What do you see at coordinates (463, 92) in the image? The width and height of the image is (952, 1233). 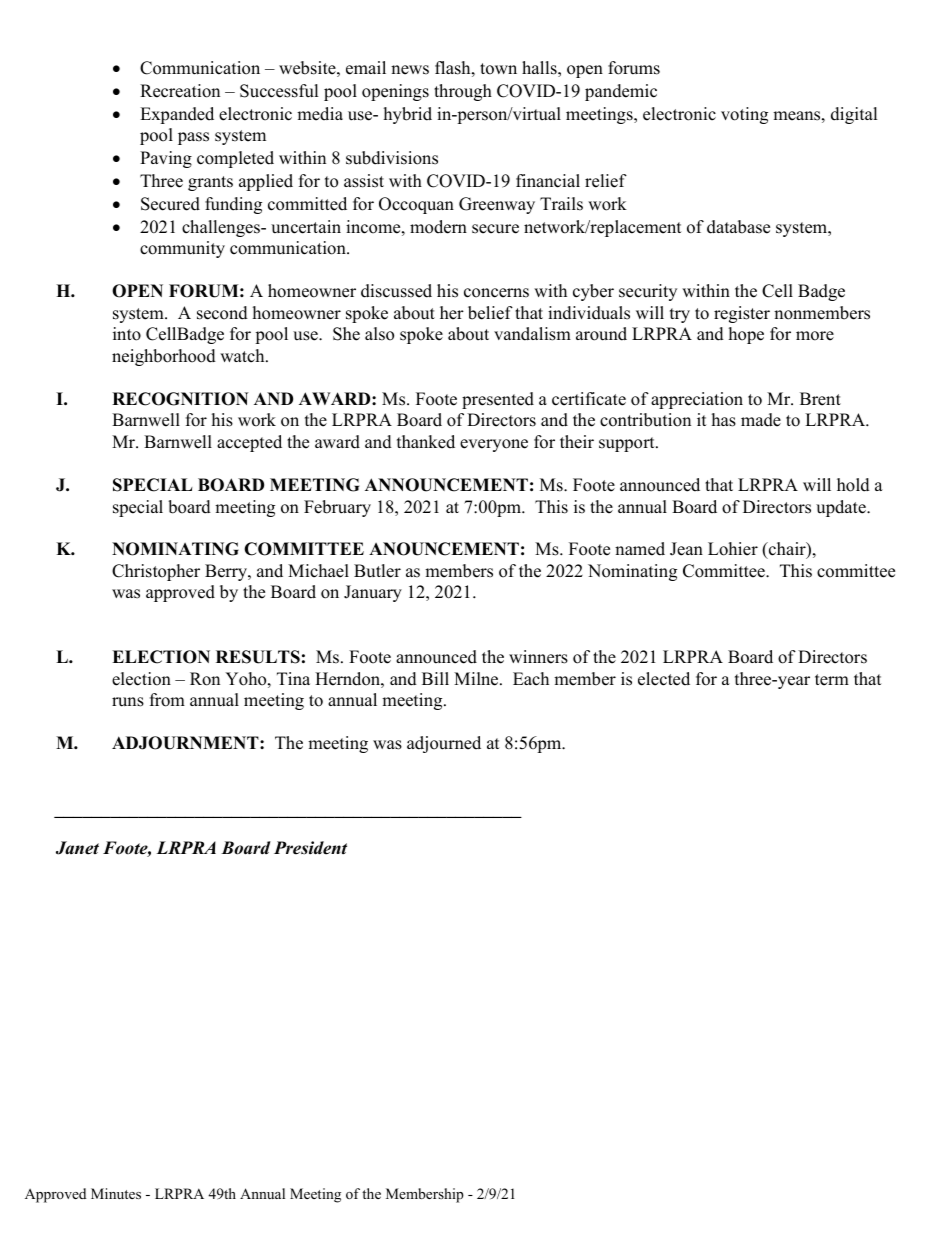 I see `through` at bounding box center [463, 92].
